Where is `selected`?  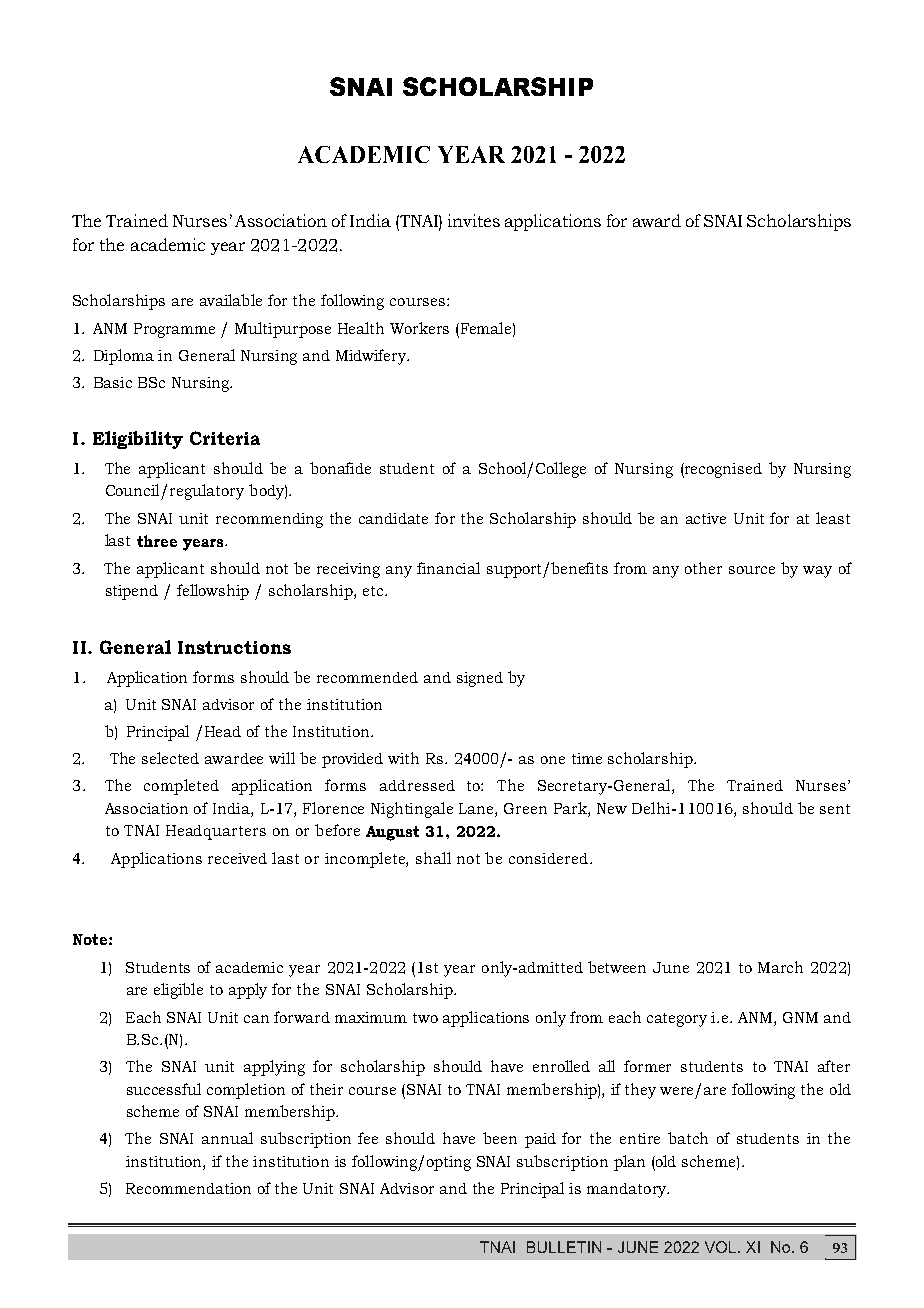 selected is located at coordinates (170, 758).
